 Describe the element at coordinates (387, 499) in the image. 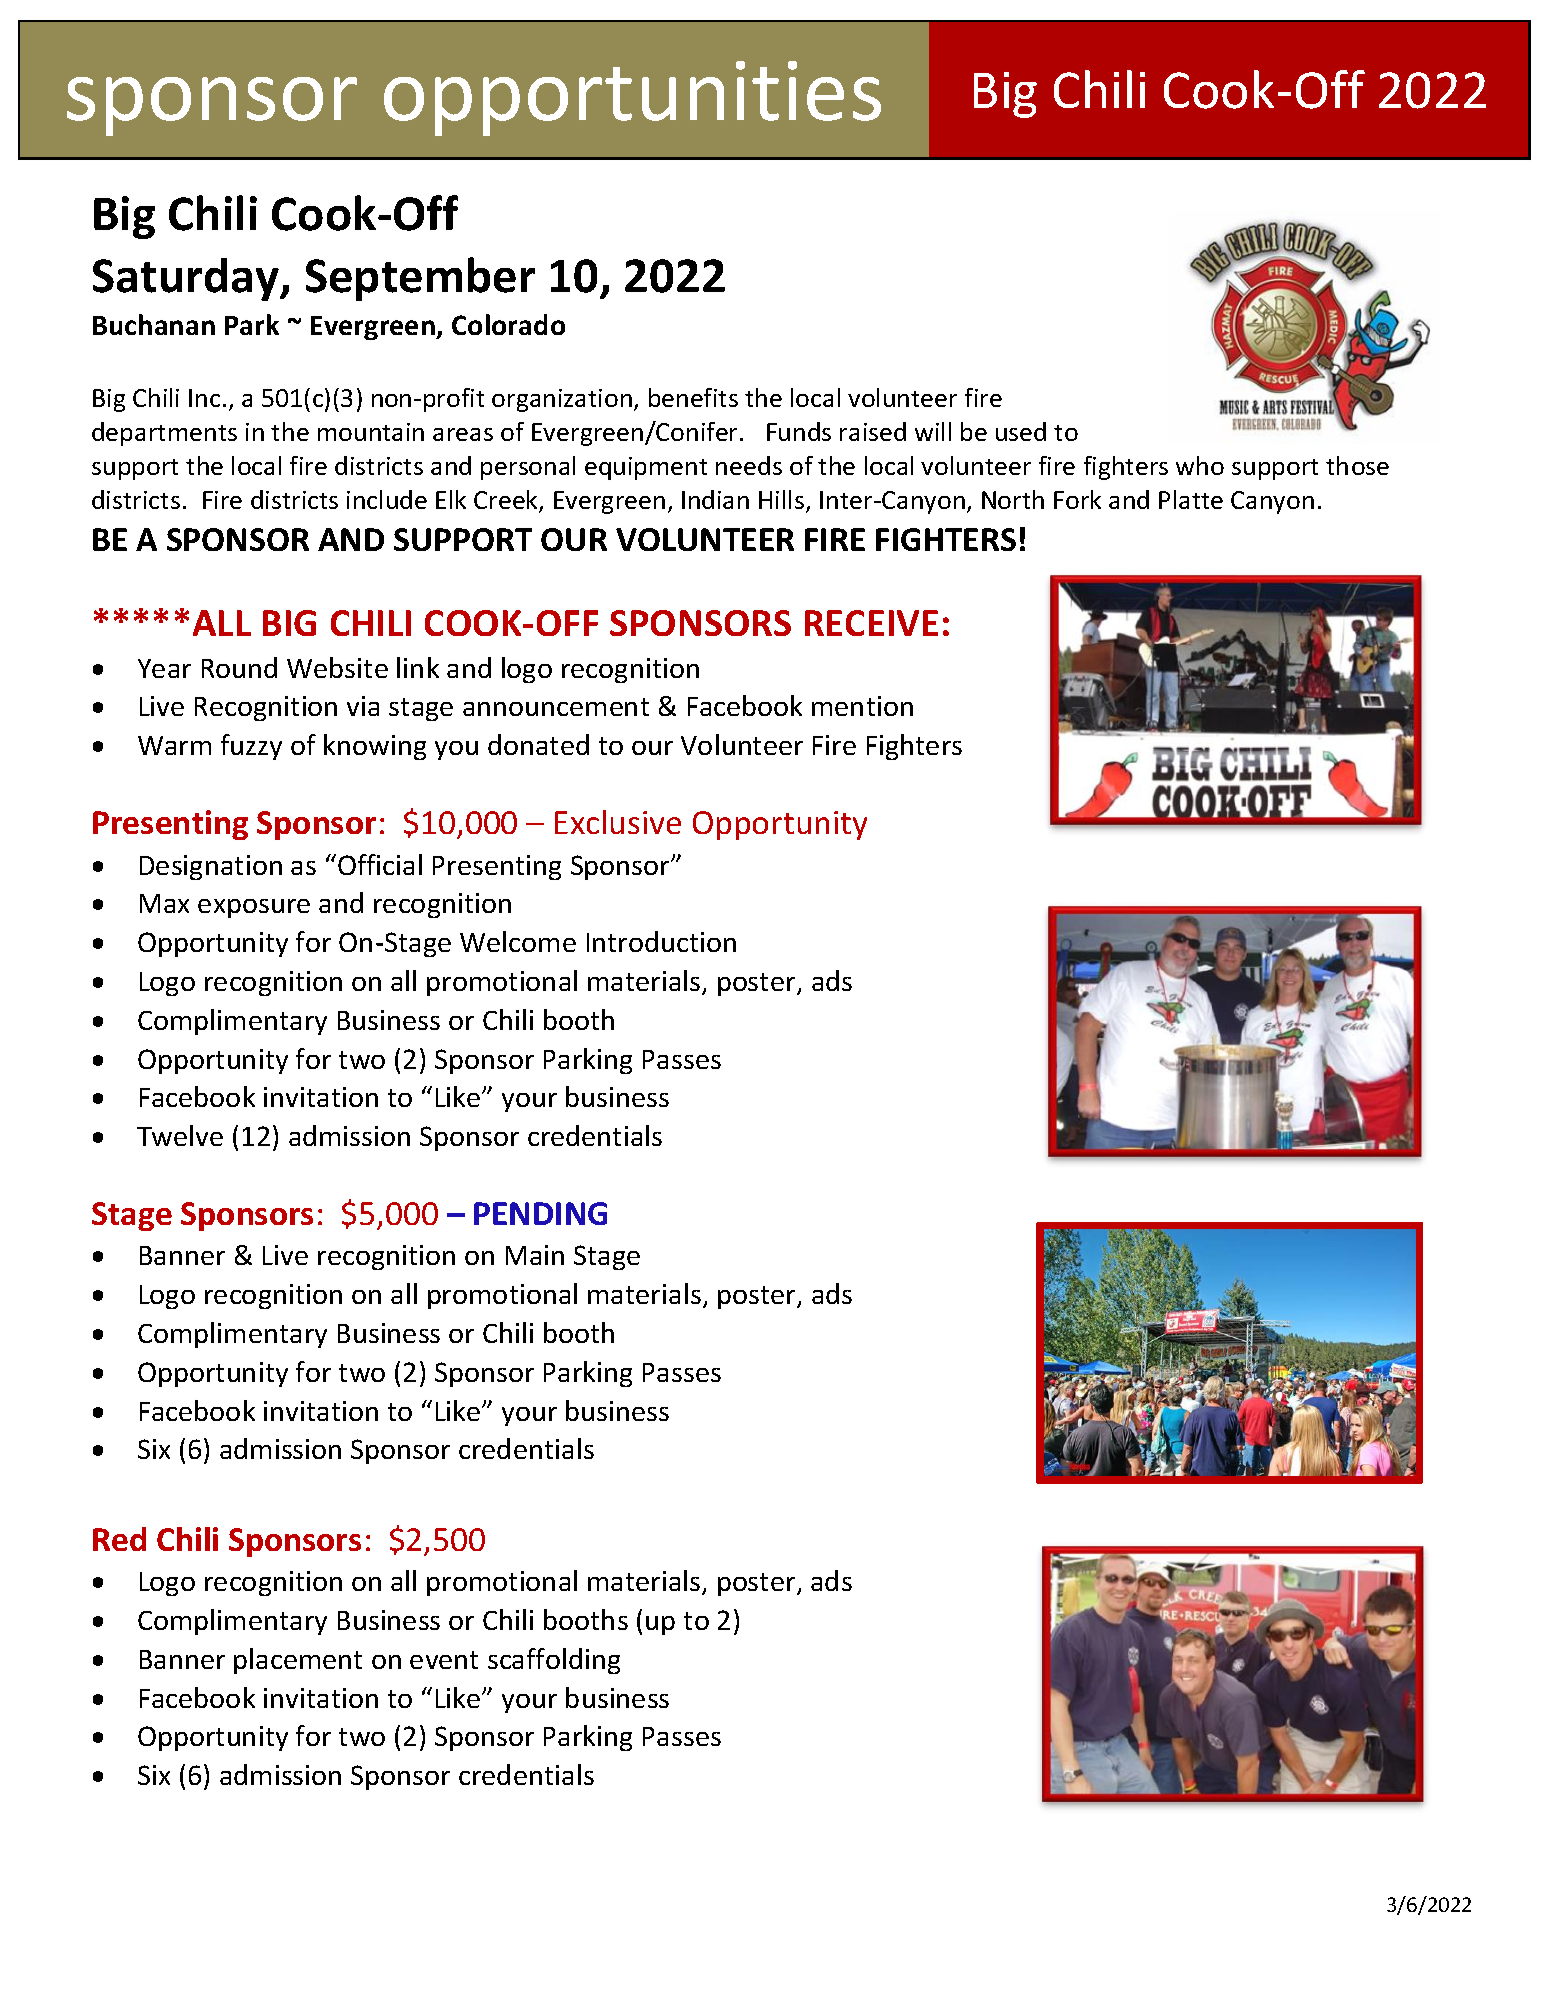

I see `include` at that location.
